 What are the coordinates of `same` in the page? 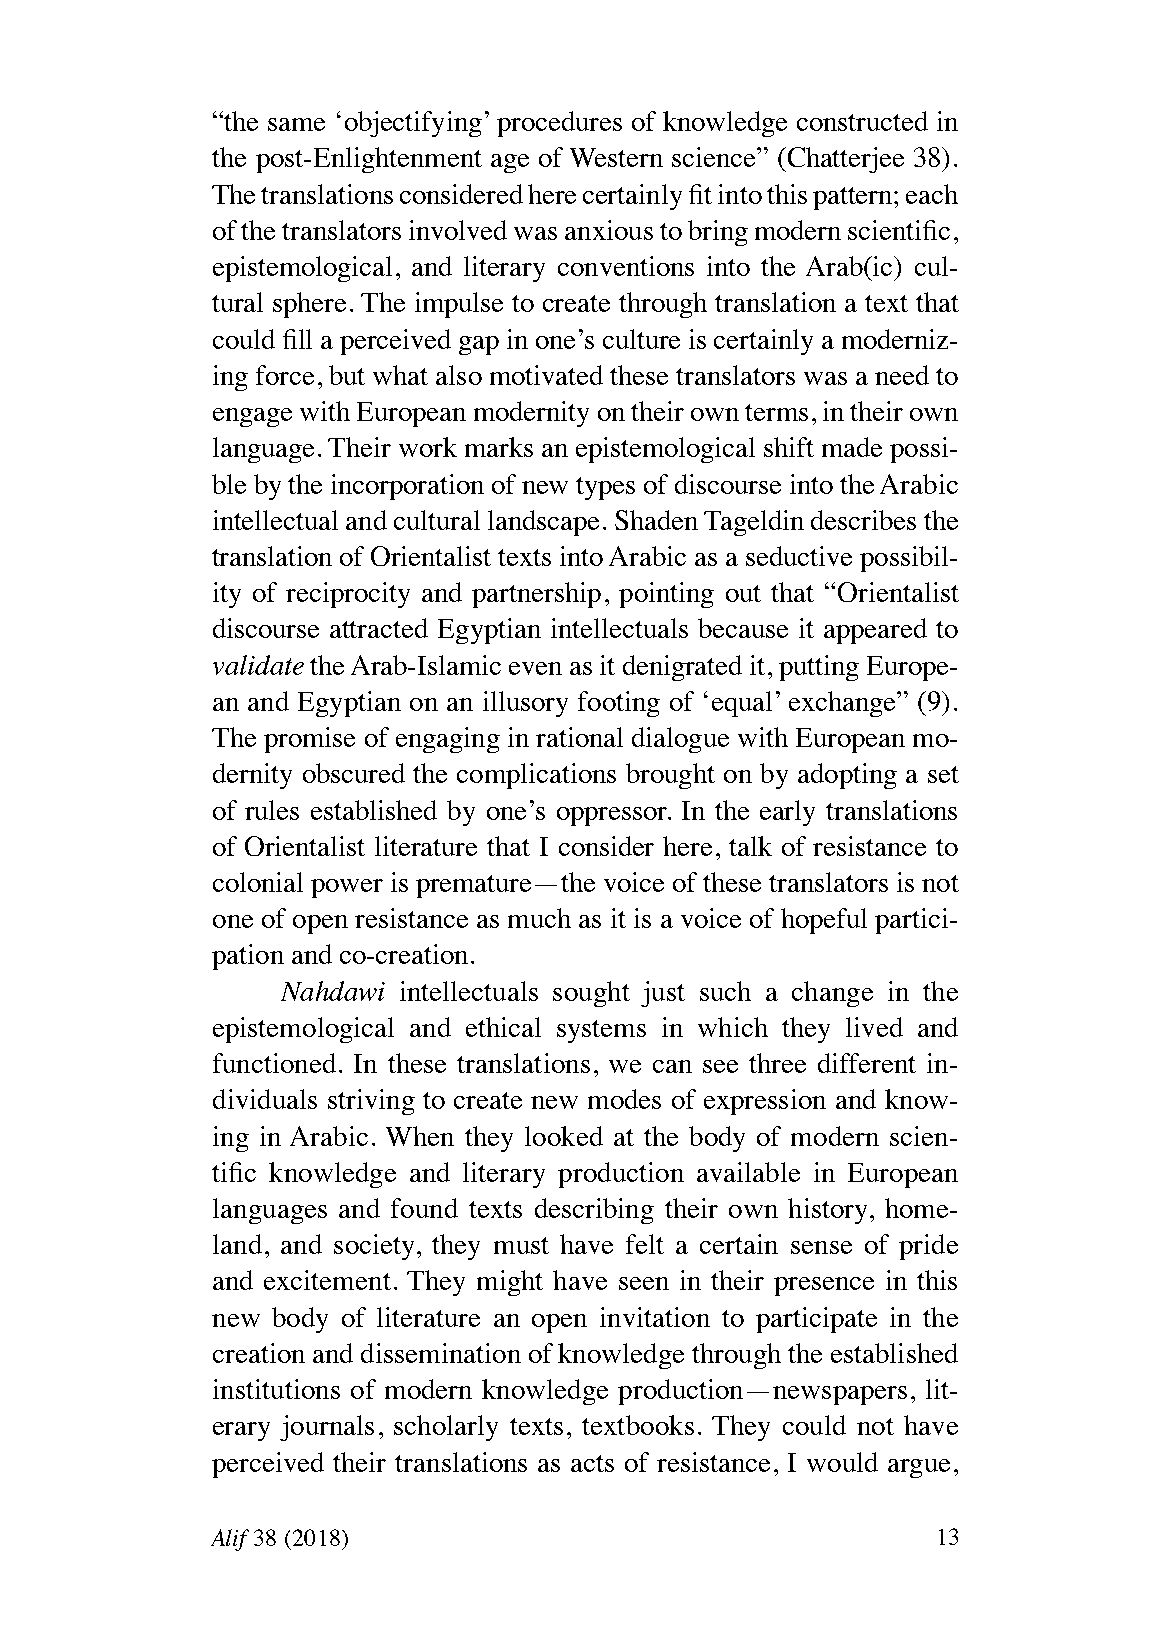 It's located at (296, 124).
